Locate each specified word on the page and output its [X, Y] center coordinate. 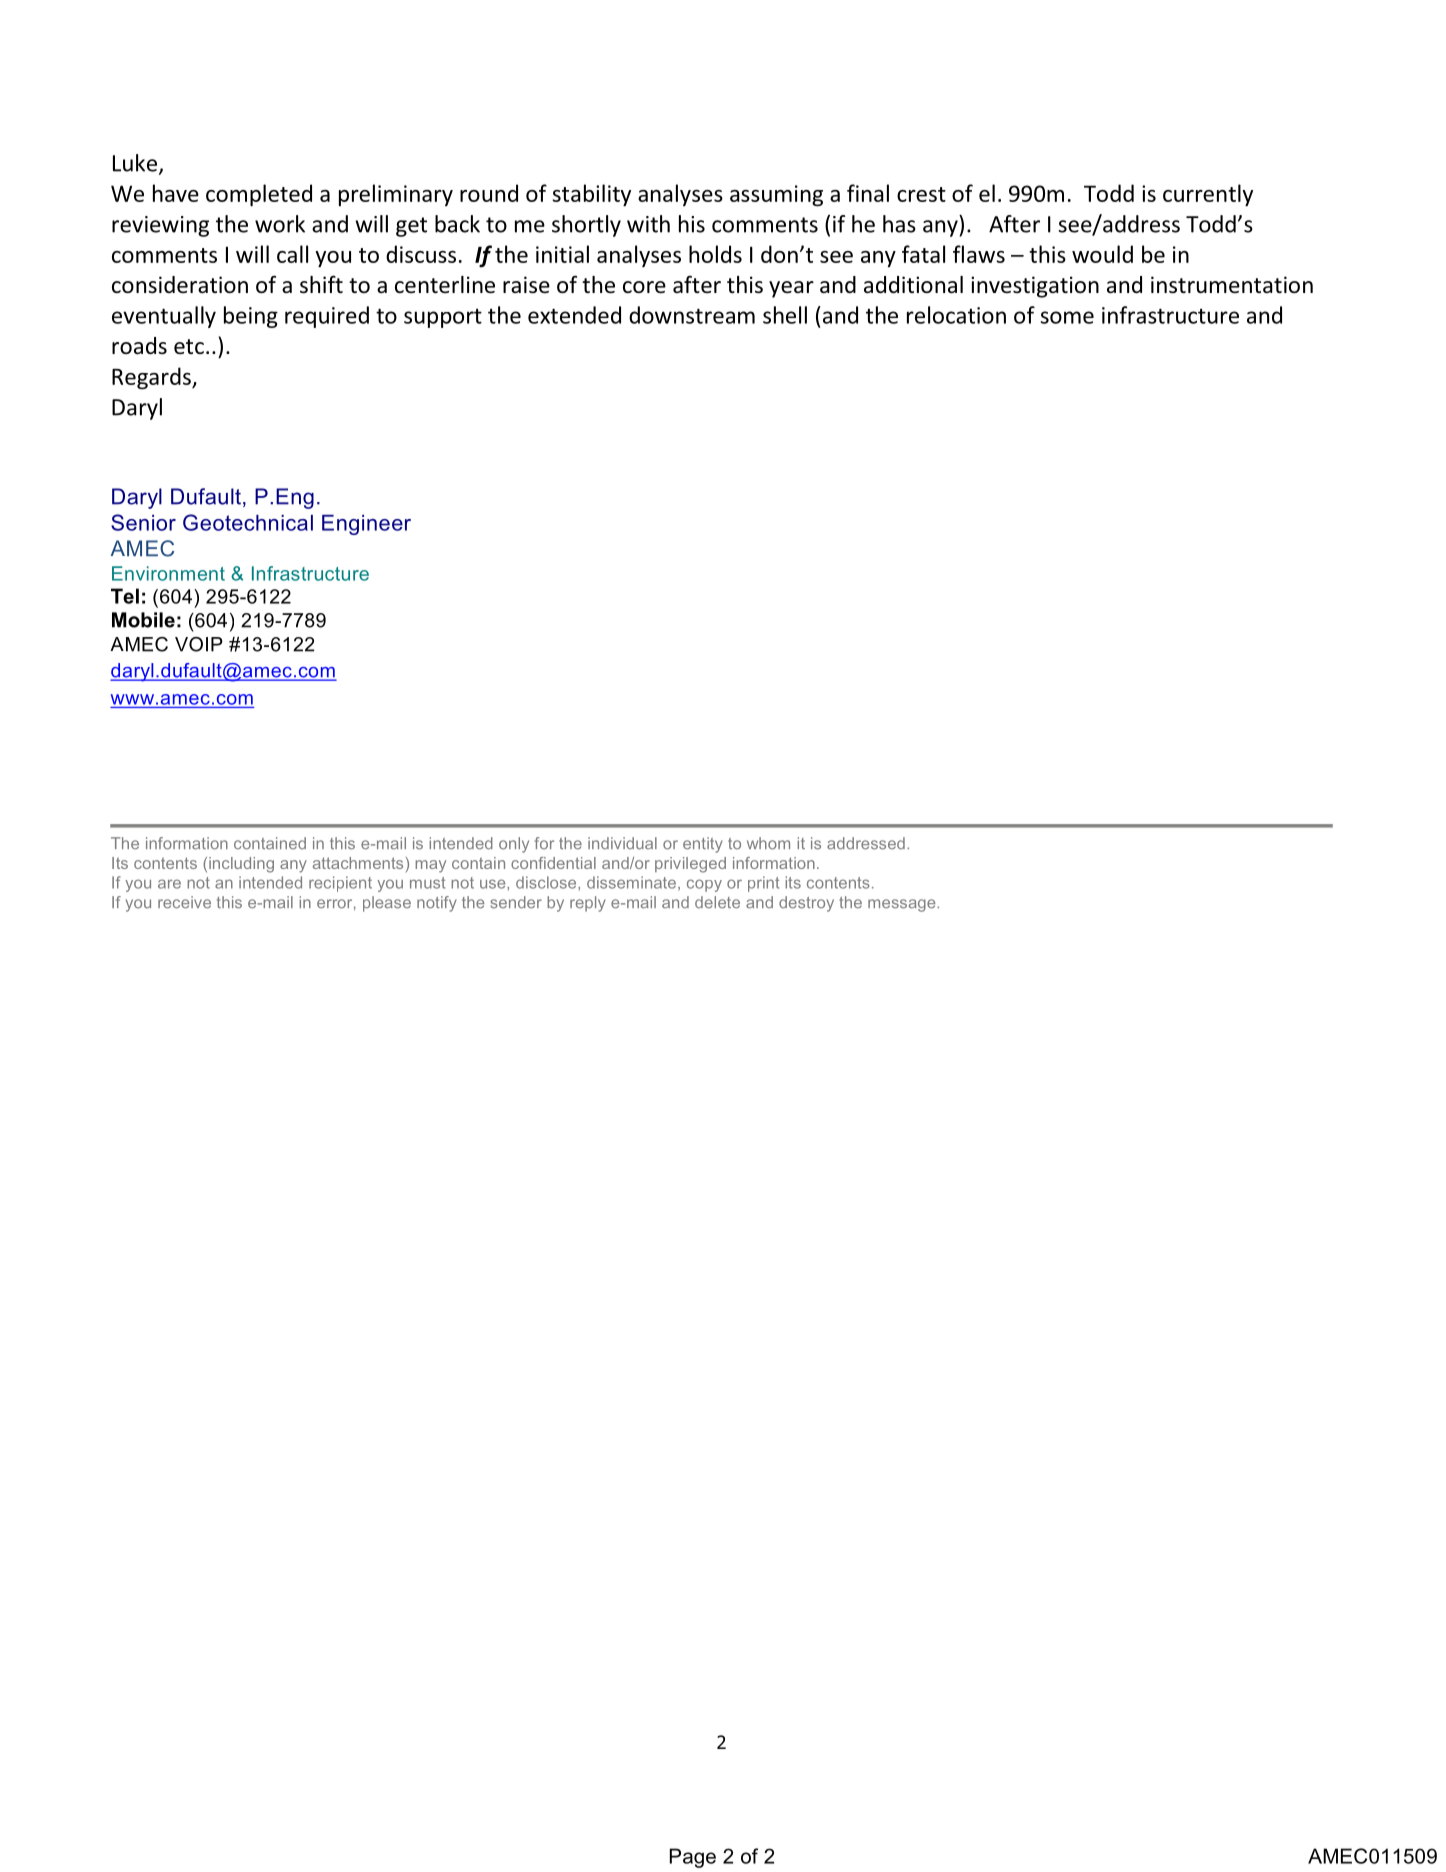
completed [259, 195]
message [903, 905]
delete [717, 902]
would [1102, 254]
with [648, 224]
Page [693, 1858]
